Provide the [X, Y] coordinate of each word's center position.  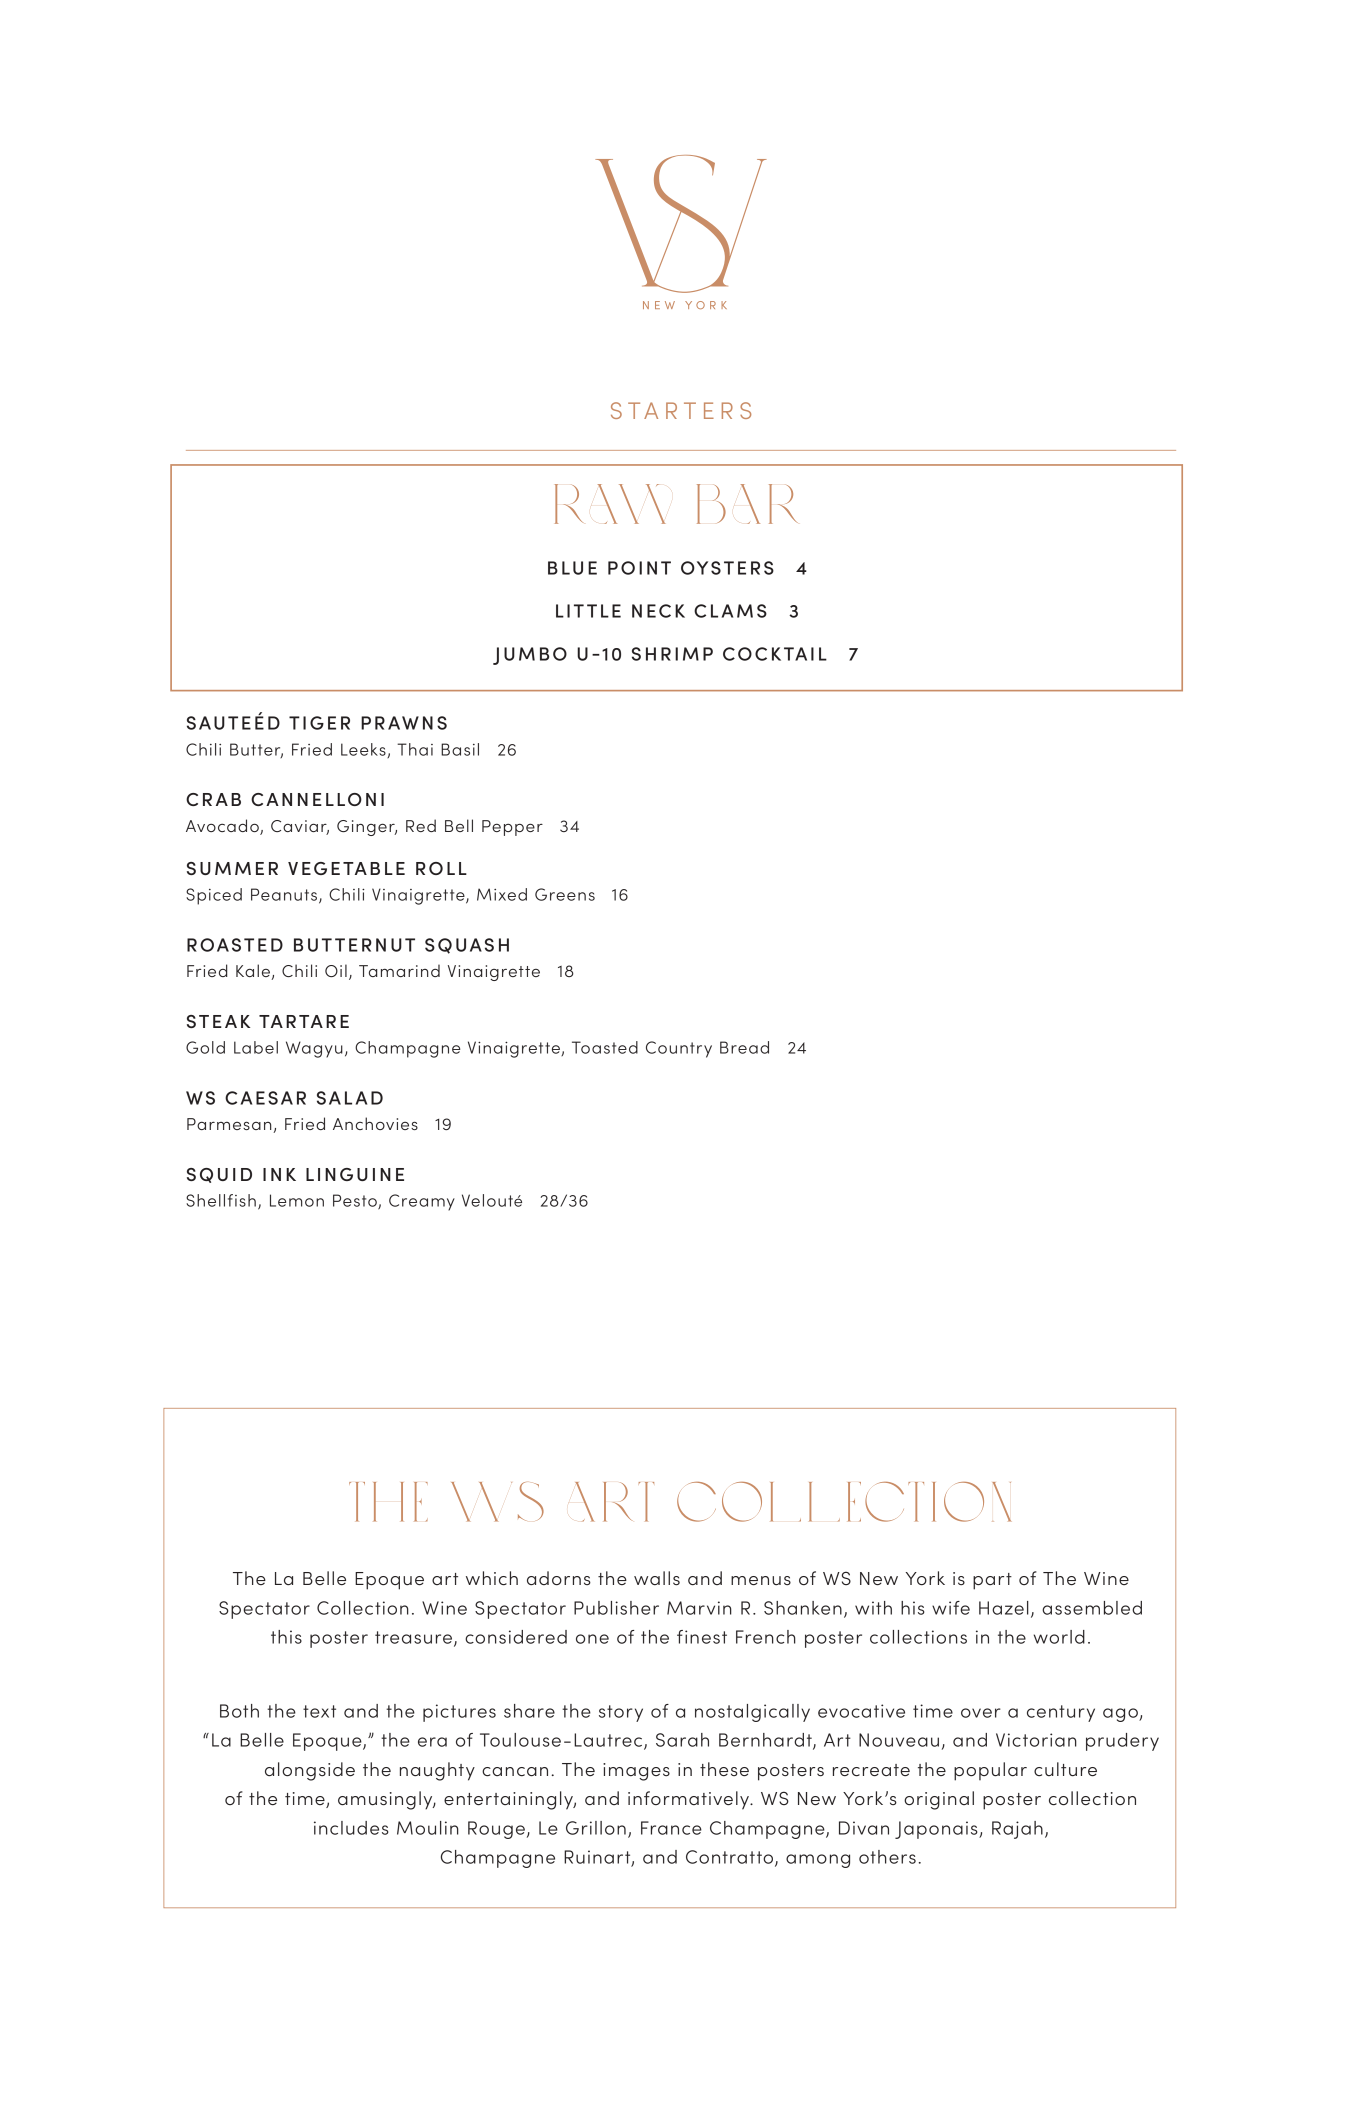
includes [351, 1828]
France [671, 1828]
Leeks [364, 750]
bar [747, 504]
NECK [658, 611]
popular [990, 1771]
